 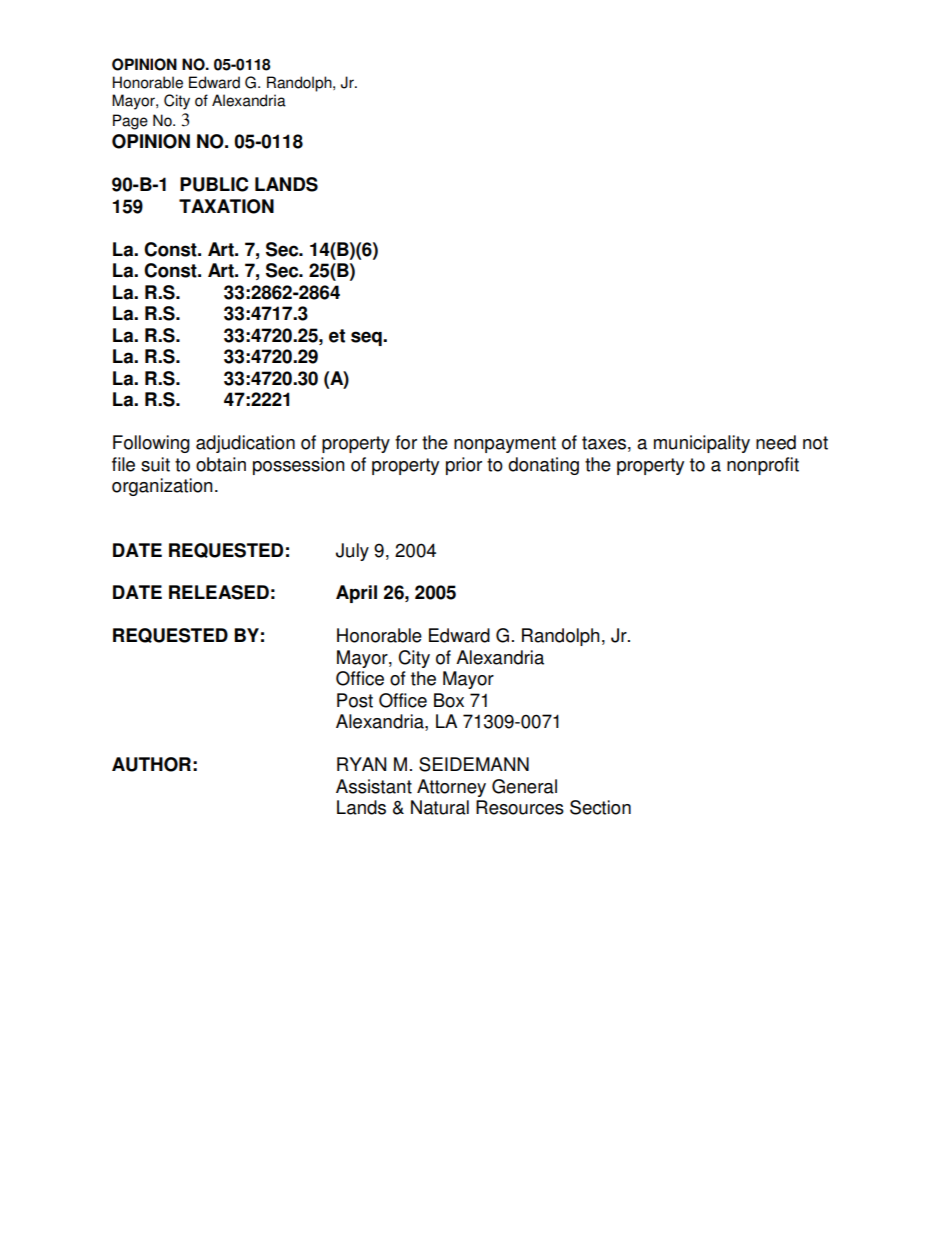 What do you see at coordinates (219, 592) in the image?
I see `RELEASED` at bounding box center [219, 592].
